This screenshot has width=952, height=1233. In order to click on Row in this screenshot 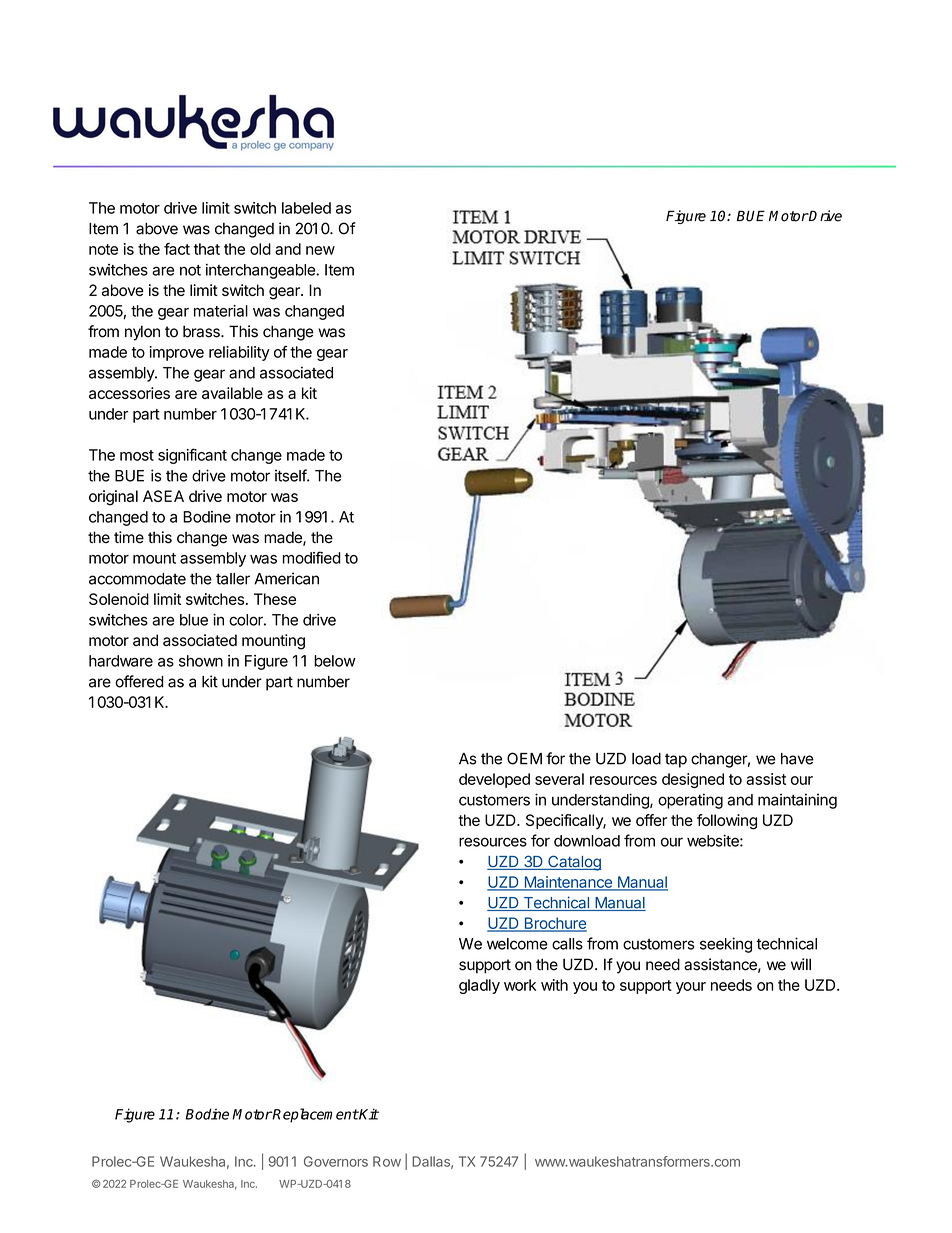, I will do `click(387, 1161)`.
